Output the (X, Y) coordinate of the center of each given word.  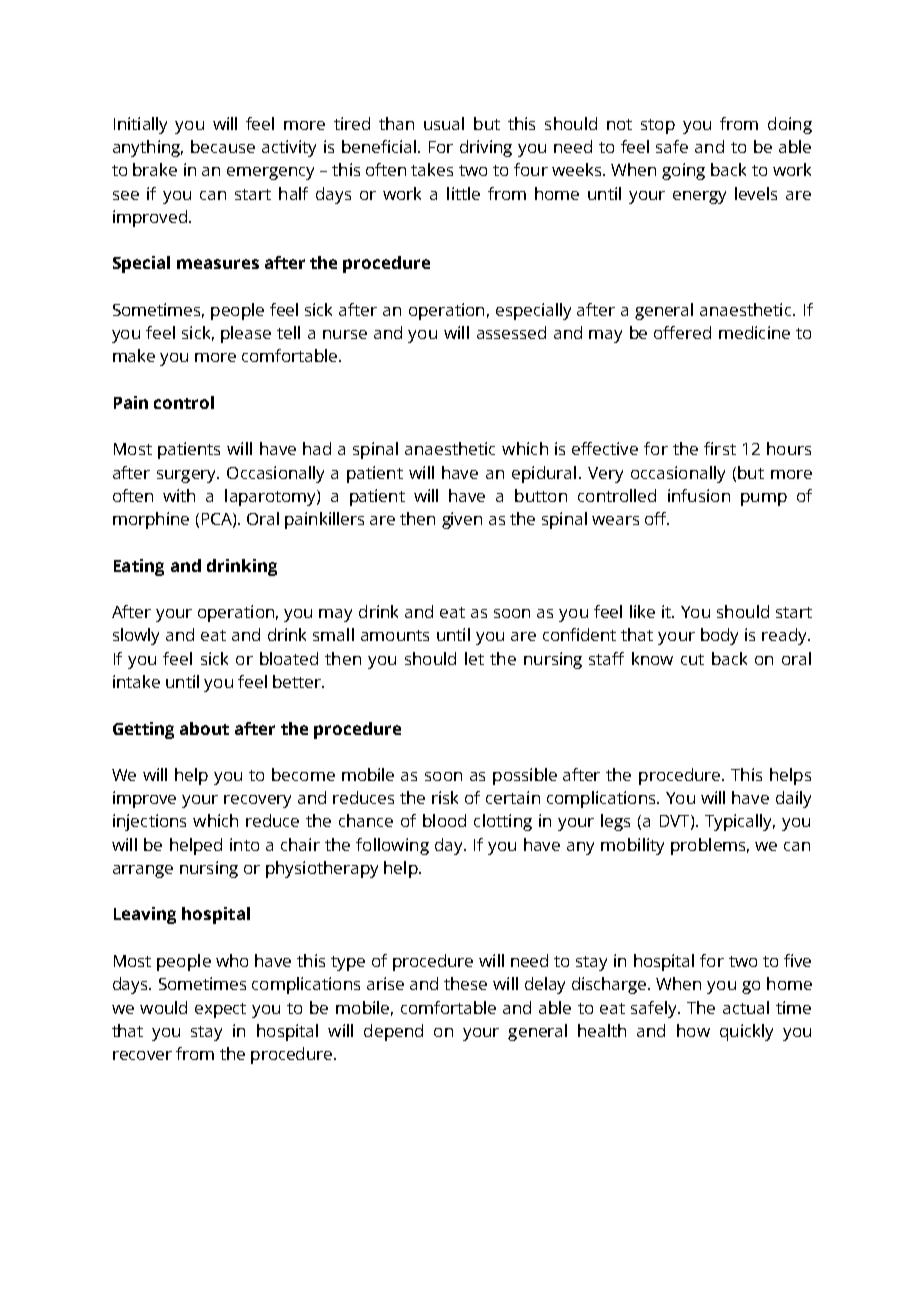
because (223, 146)
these (465, 983)
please (246, 334)
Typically (740, 822)
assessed (511, 332)
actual (746, 1007)
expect (220, 1010)
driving (486, 148)
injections (149, 822)
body (719, 636)
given (462, 520)
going (683, 171)
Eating (139, 567)
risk (445, 797)
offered (682, 332)
